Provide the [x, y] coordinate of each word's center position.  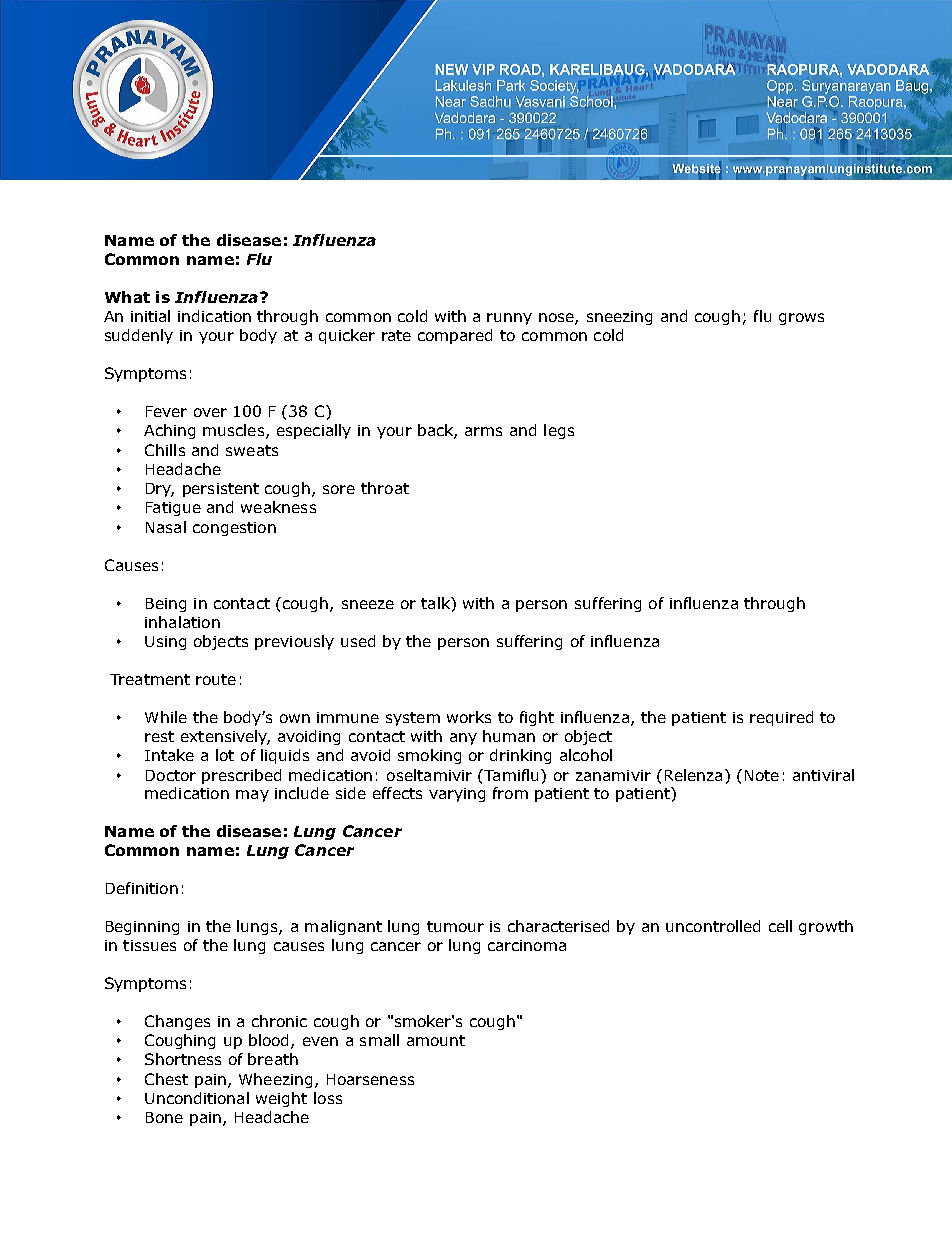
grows [801, 319]
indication [214, 316]
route [216, 679]
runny [509, 319]
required [781, 718]
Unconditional [197, 1098]
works [469, 717]
